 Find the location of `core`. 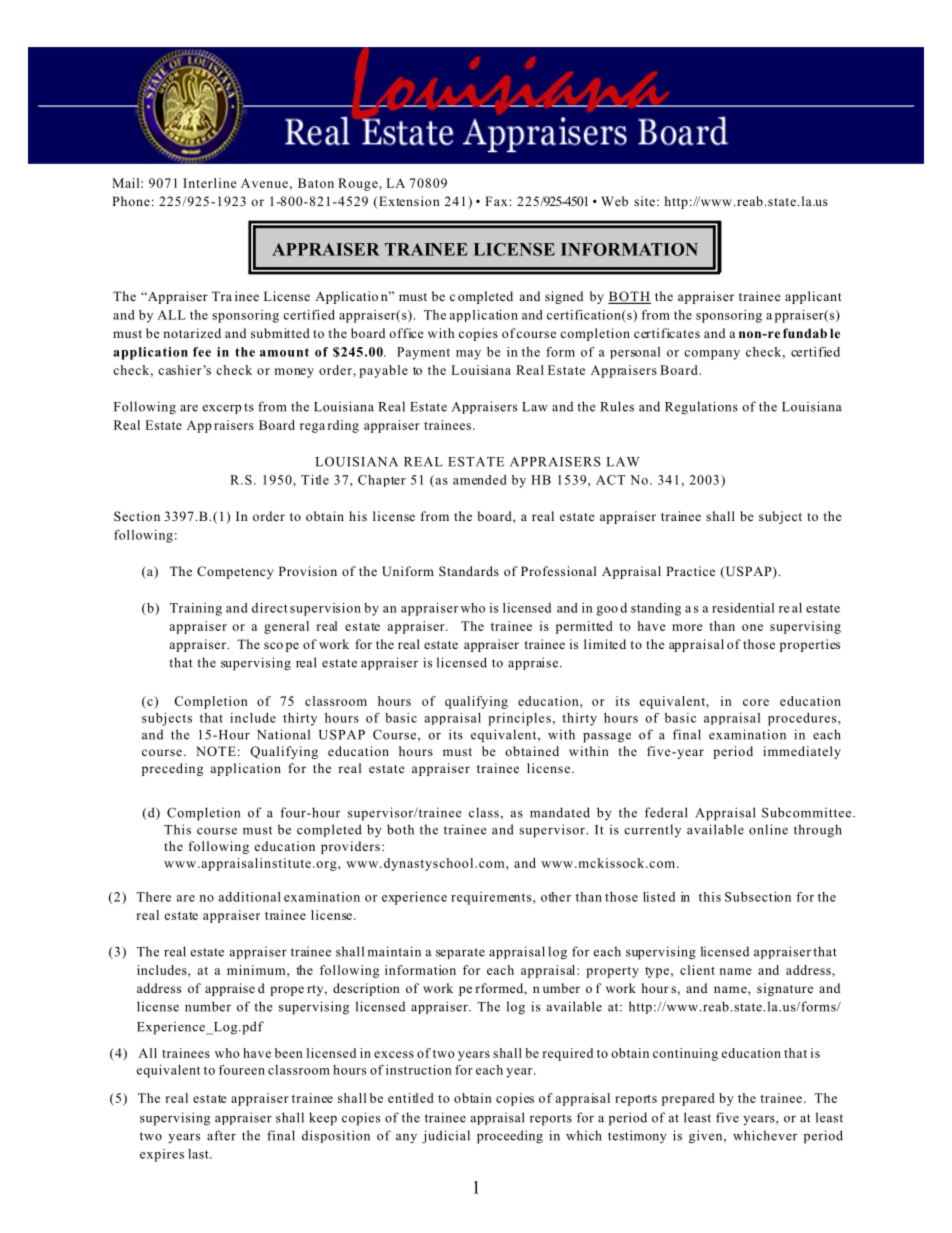

core is located at coordinates (756, 702).
